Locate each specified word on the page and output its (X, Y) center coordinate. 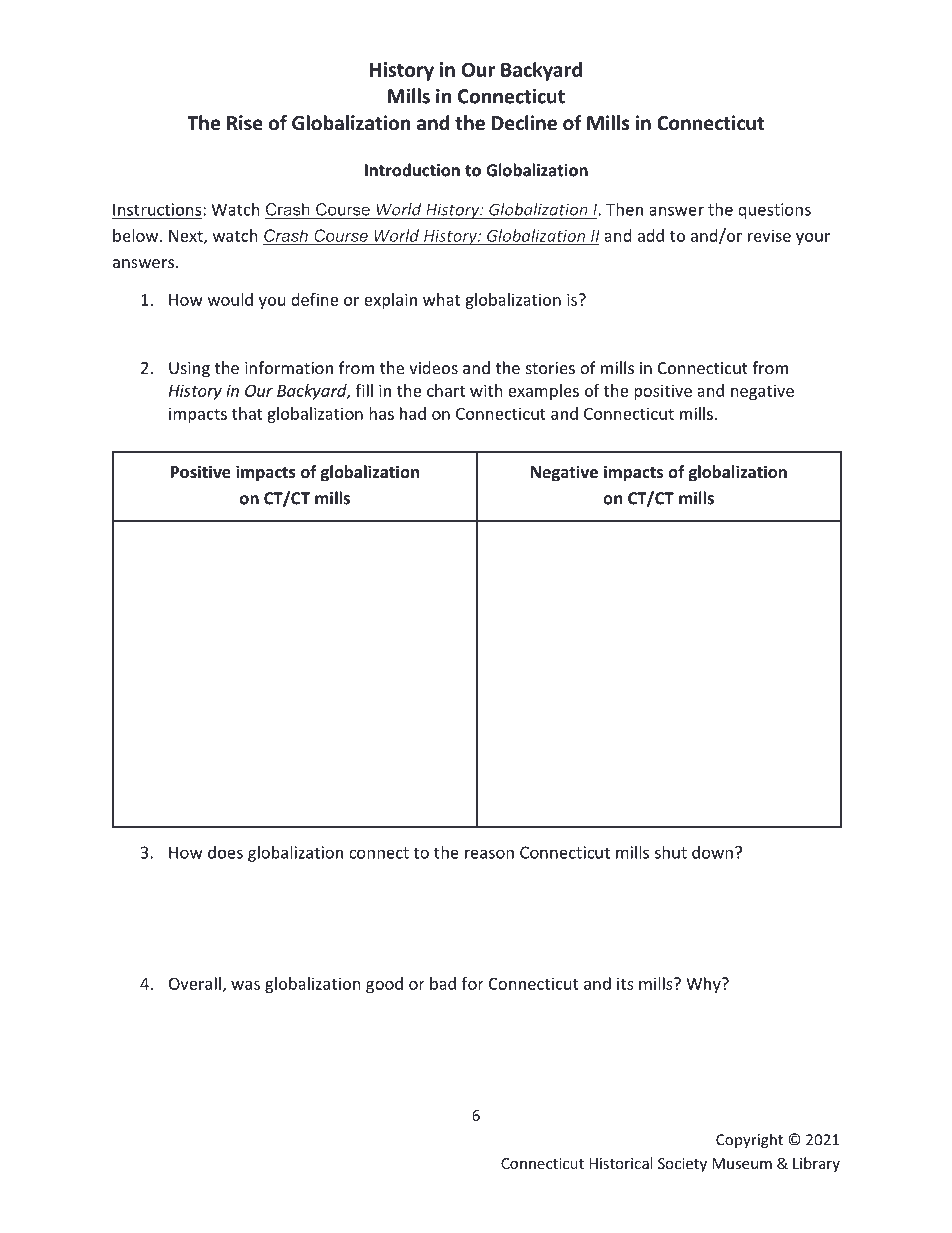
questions (774, 211)
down (712, 852)
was (245, 985)
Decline (524, 123)
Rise (245, 123)
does (225, 852)
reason (489, 854)
